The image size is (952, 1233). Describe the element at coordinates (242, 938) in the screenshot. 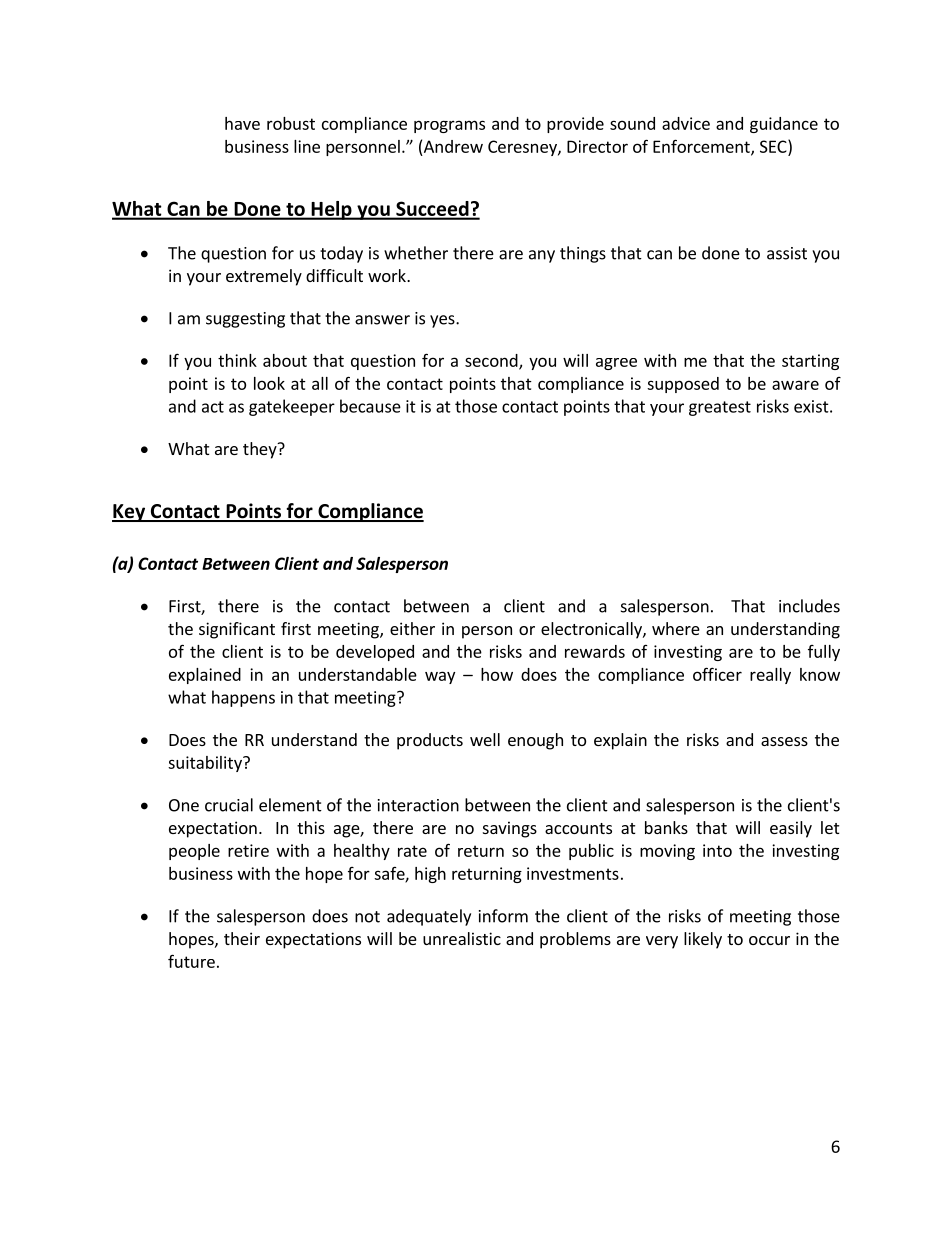

I see `their` at that location.
